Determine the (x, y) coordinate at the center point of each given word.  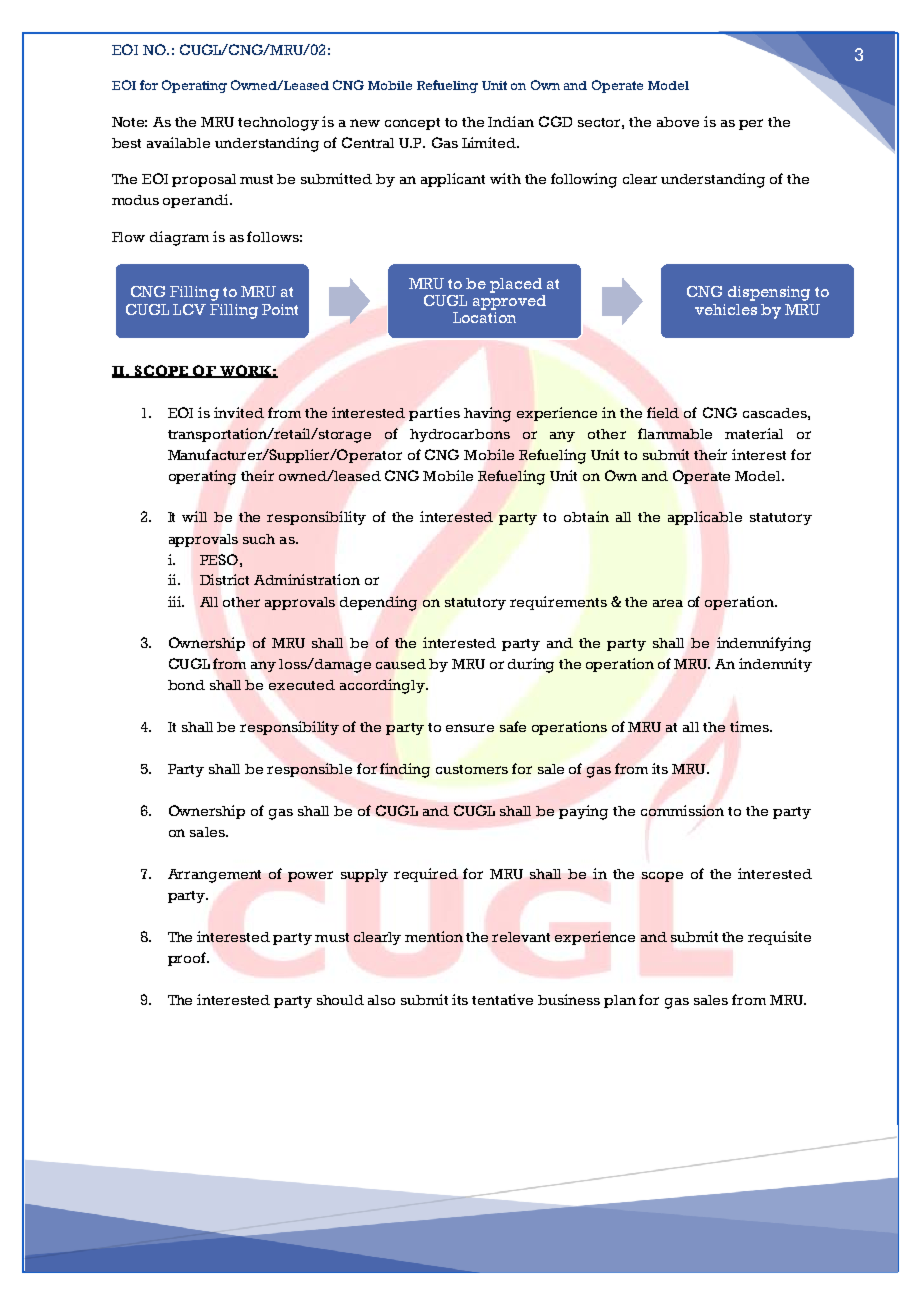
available (178, 142)
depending (378, 603)
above (678, 122)
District (224, 579)
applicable (705, 518)
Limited (490, 142)
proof (188, 959)
